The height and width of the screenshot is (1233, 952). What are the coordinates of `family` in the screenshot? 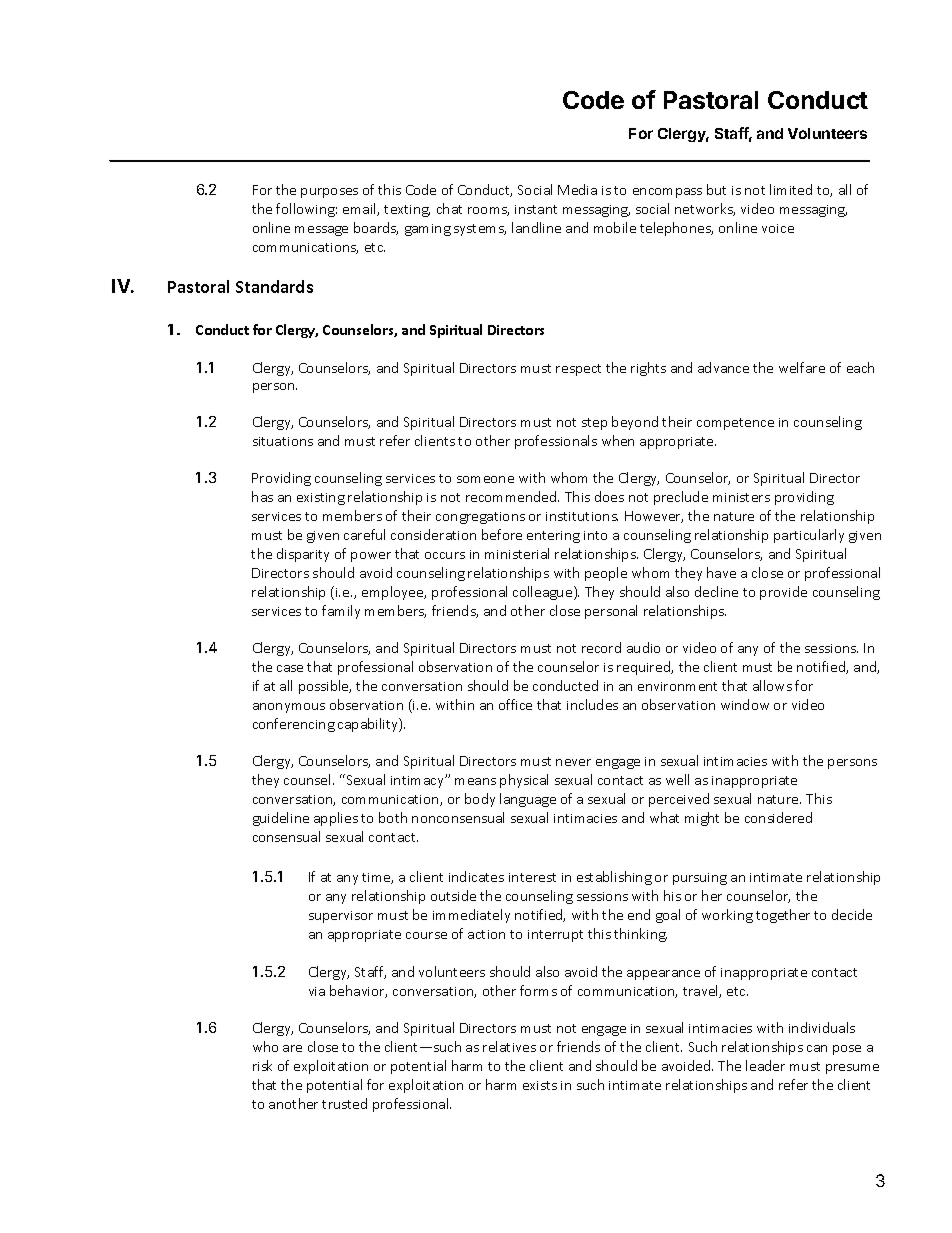 It's located at (341, 612).
